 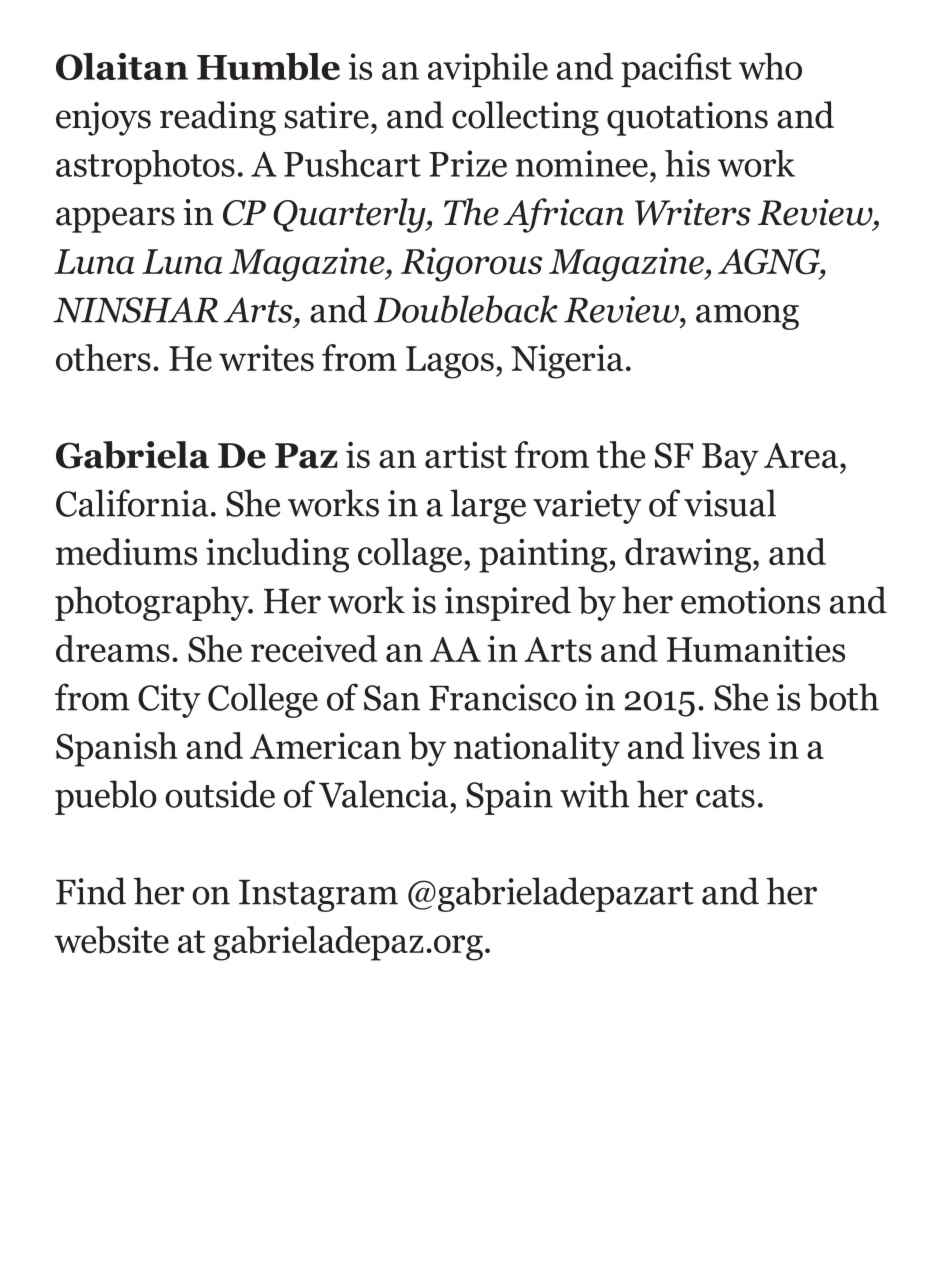 I want to click on website, so click(x=111, y=940).
